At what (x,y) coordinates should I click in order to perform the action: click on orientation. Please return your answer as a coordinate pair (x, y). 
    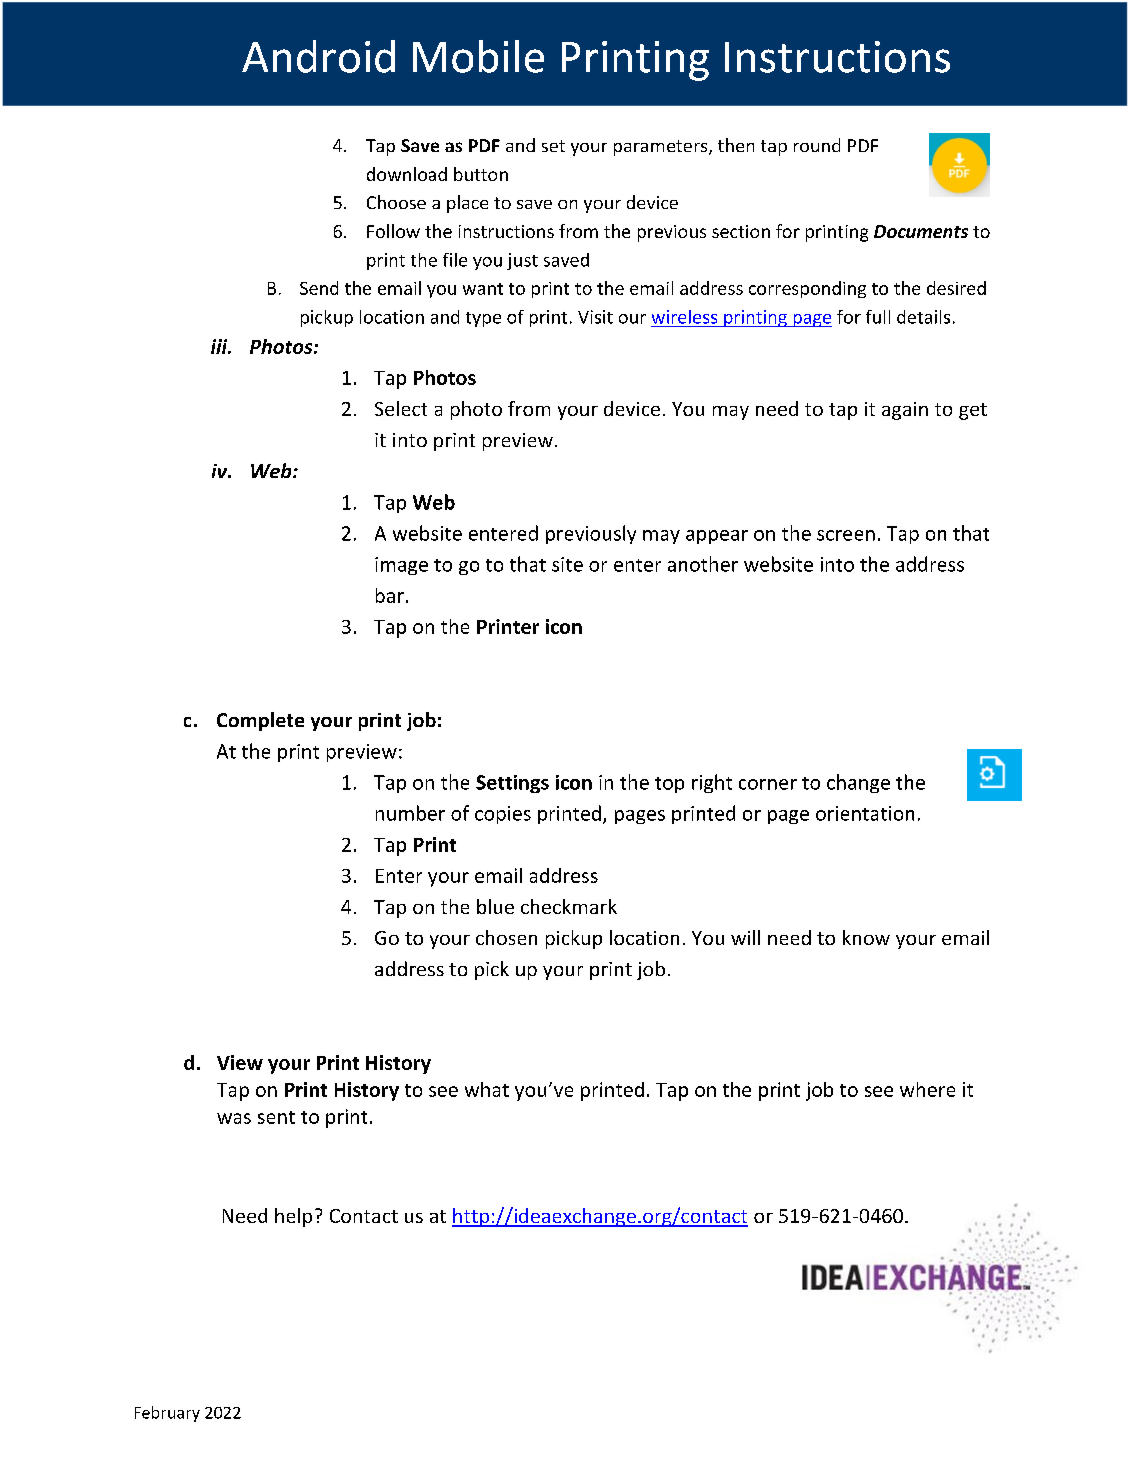
    Looking at the image, I should click on (865, 813).
